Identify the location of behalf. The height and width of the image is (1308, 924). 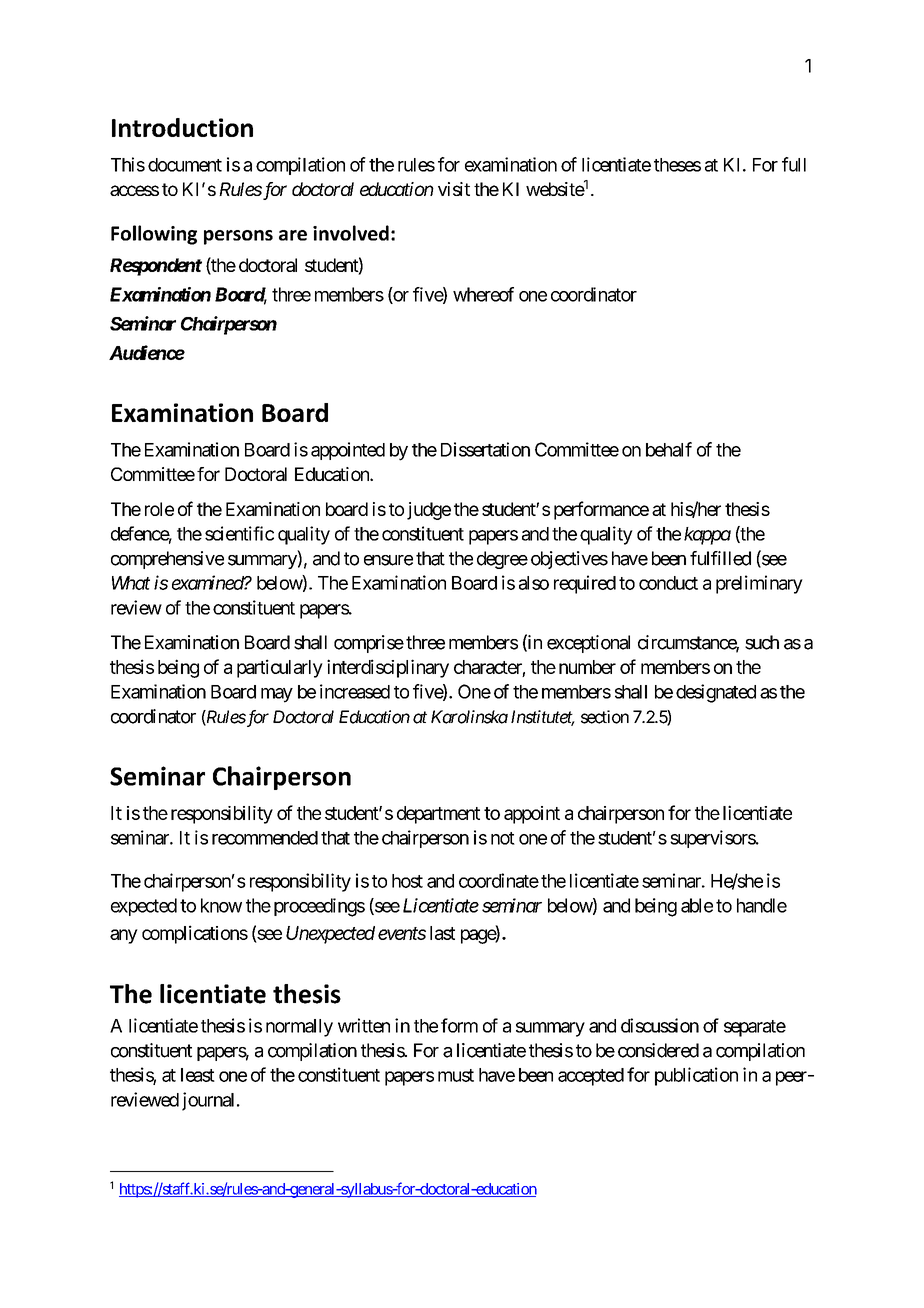
(669, 449).
